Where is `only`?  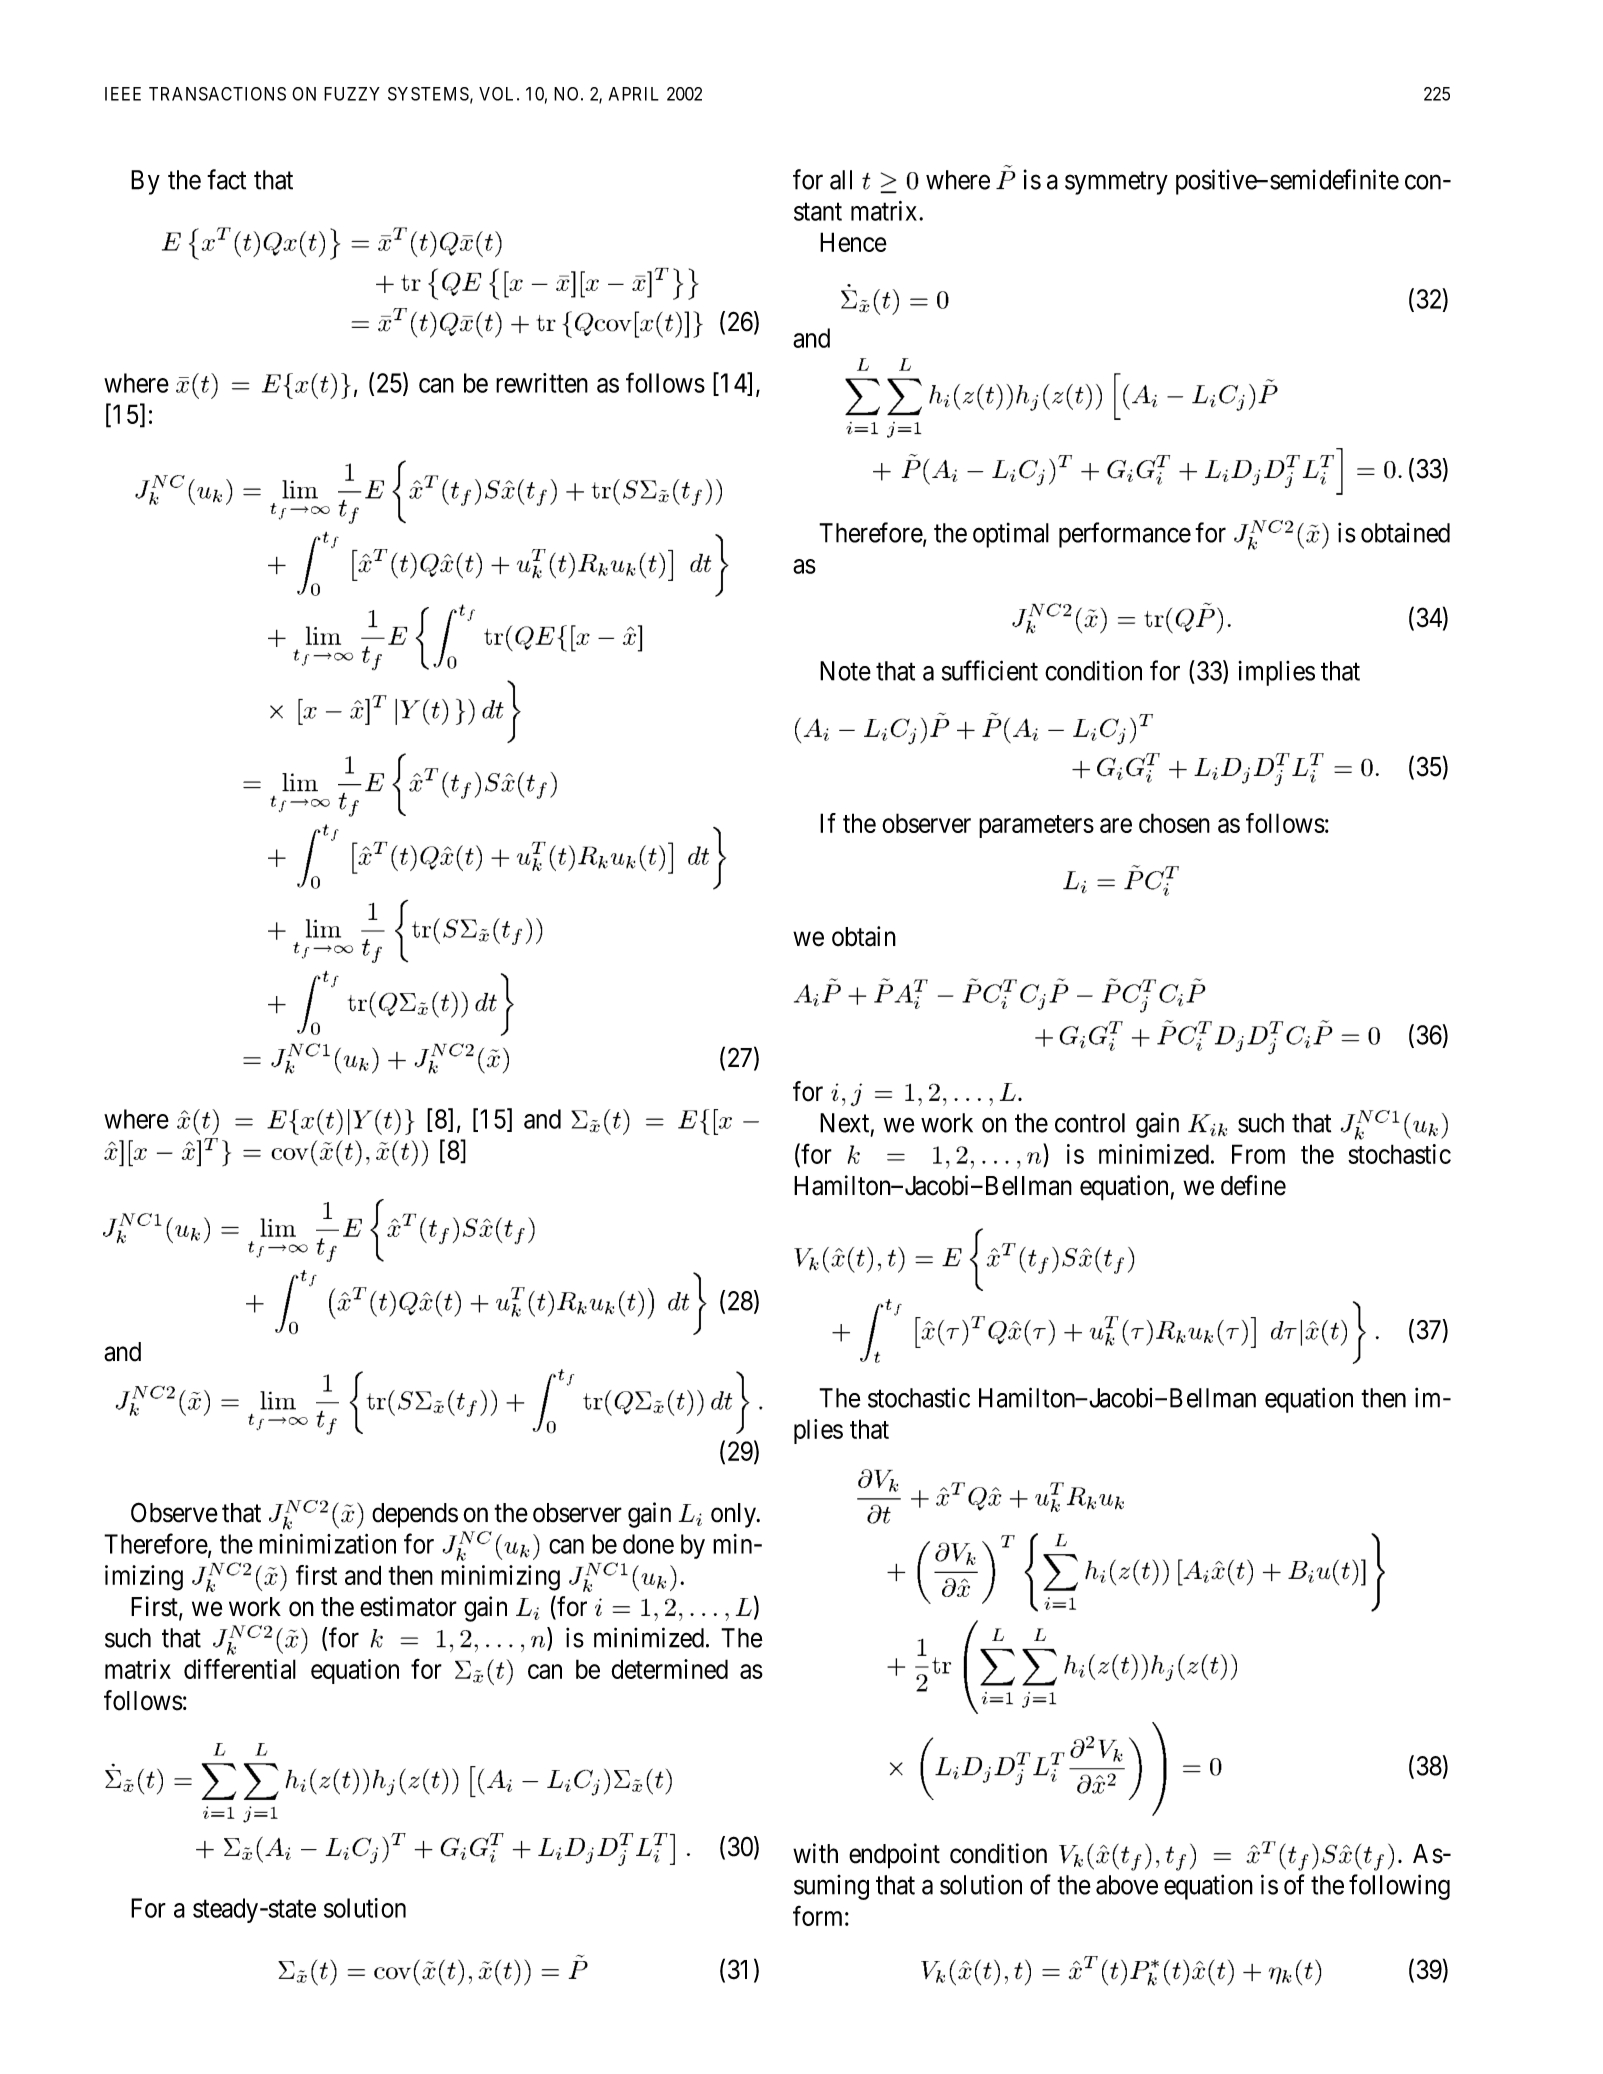 only is located at coordinates (734, 1515).
